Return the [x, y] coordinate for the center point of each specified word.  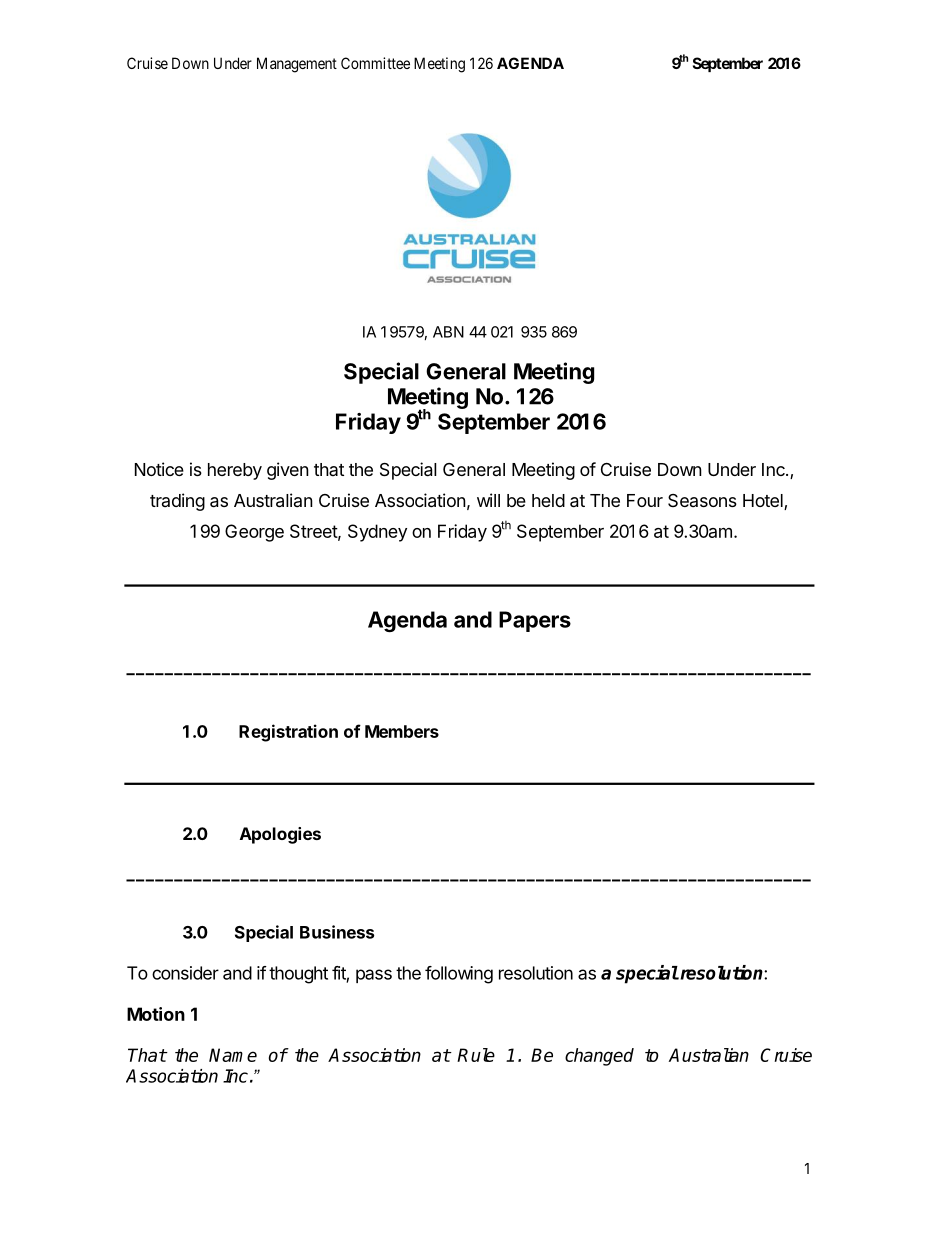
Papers [535, 621]
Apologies [280, 835]
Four [645, 500]
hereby [235, 471]
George [254, 533]
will [488, 500]
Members [402, 731]
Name [233, 1055]
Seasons [702, 500]
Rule [476, 1055]
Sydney [377, 533]
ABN [448, 332]
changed [599, 1057]
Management [297, 65]
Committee [375, 63]
